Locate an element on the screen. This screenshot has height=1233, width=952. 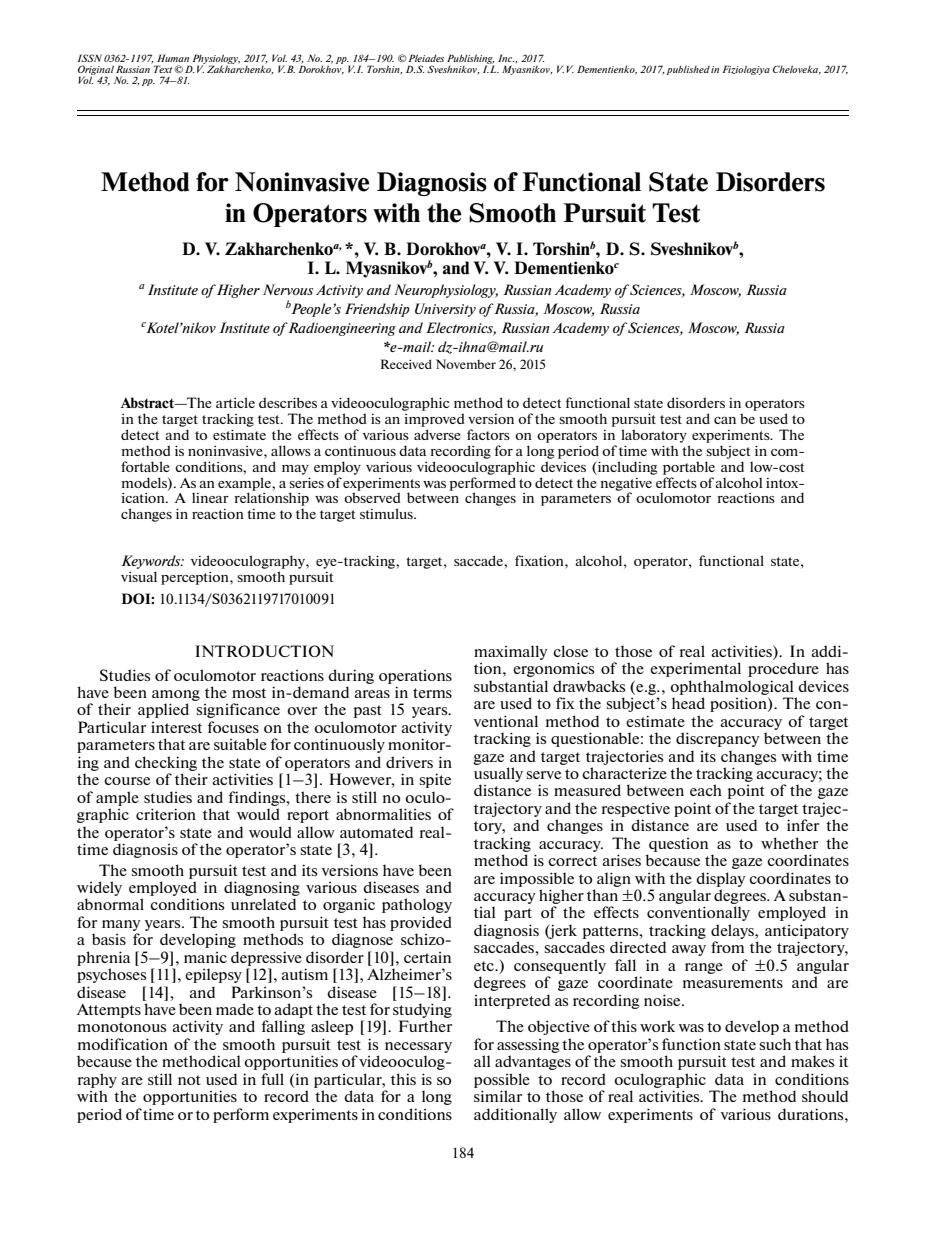
discrepancy is located at coordinates (718, 739).
